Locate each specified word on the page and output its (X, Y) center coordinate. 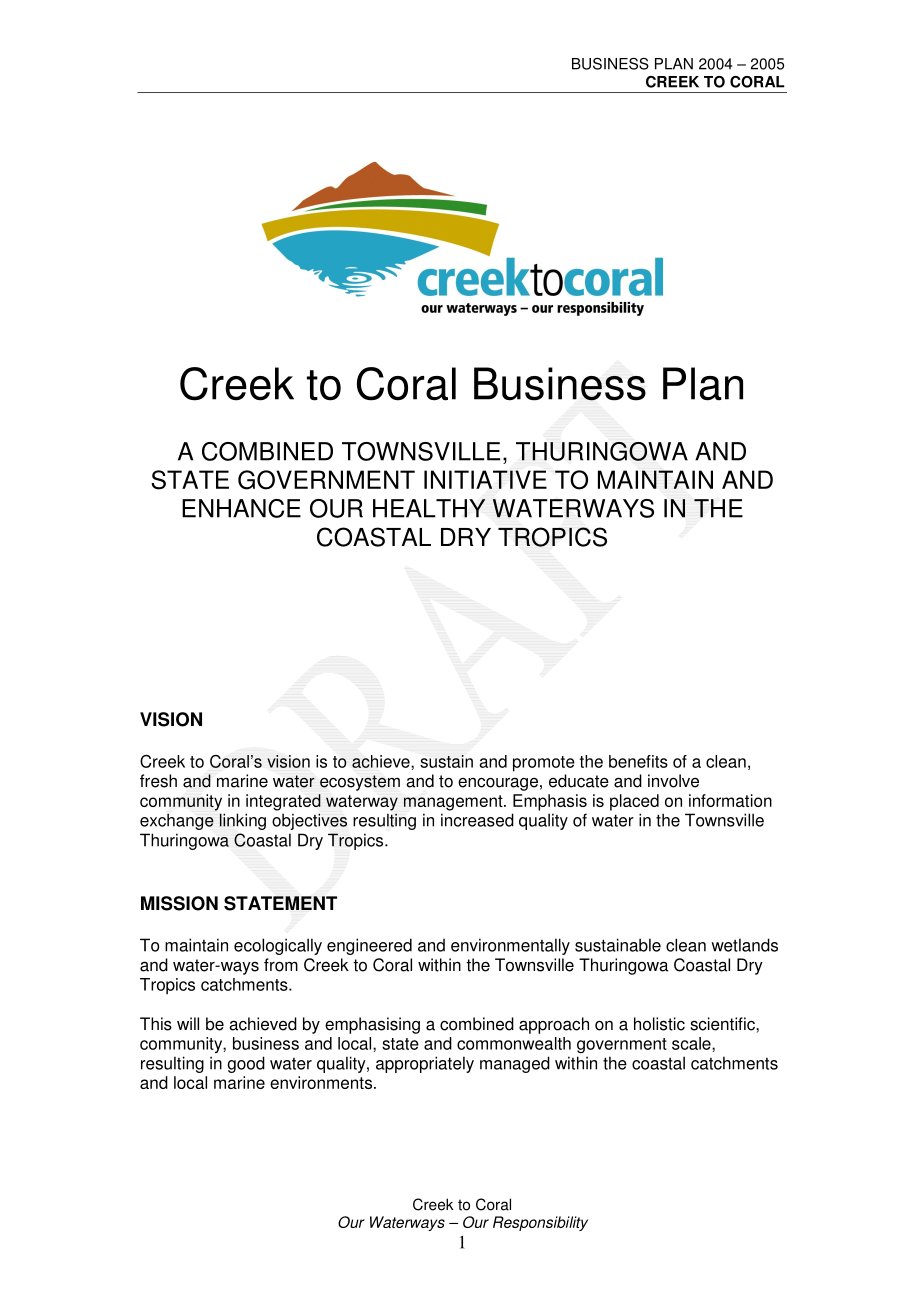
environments (321, 1082)
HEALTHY (429, 508)
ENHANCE (241, 508)
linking (243, 821)
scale (692, 1043)
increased (477, 820)
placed (634, 802)
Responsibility (540, 1223)
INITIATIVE (485, 479)
